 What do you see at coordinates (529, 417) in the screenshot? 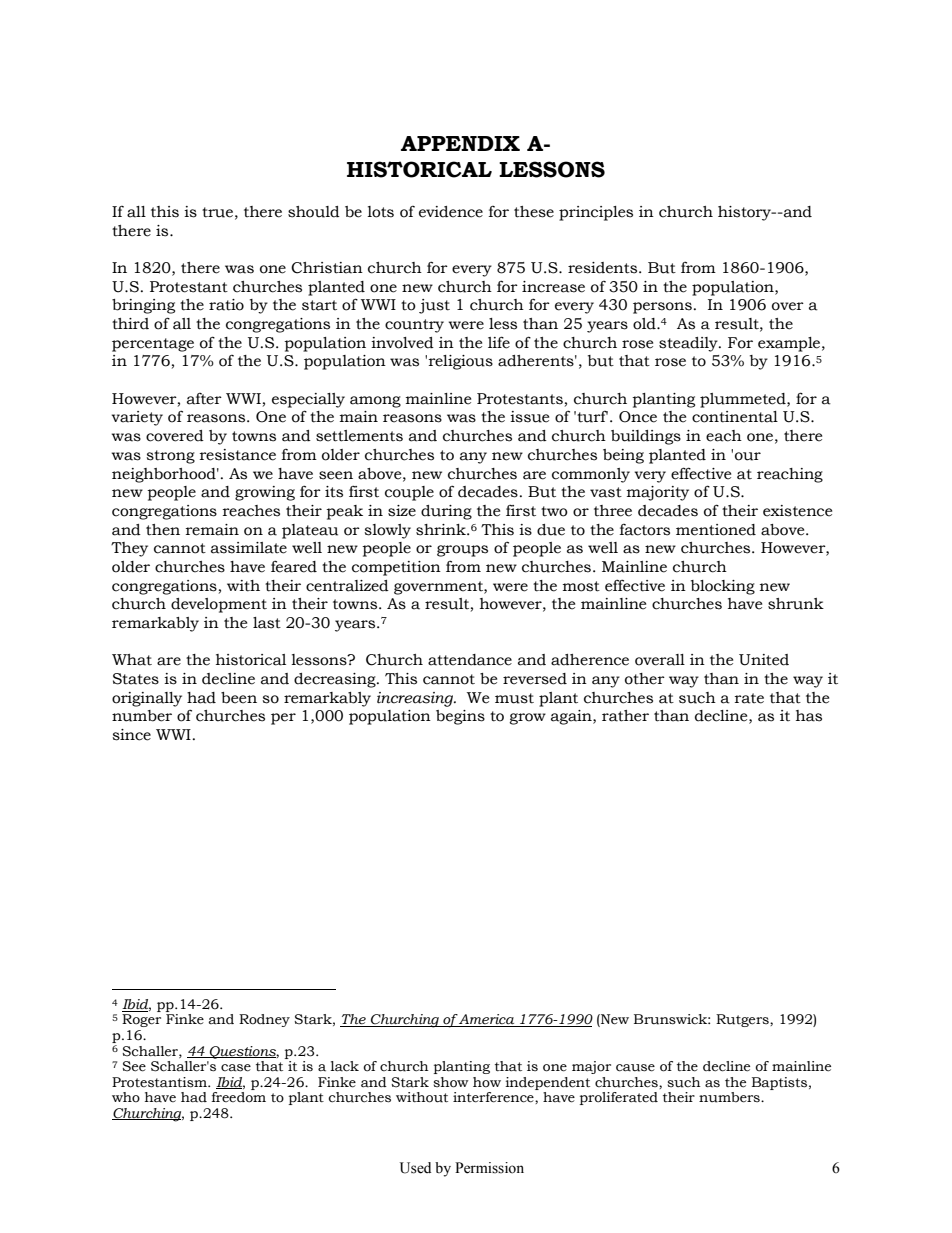
I see `issue` at bounding box center [529, 417].
